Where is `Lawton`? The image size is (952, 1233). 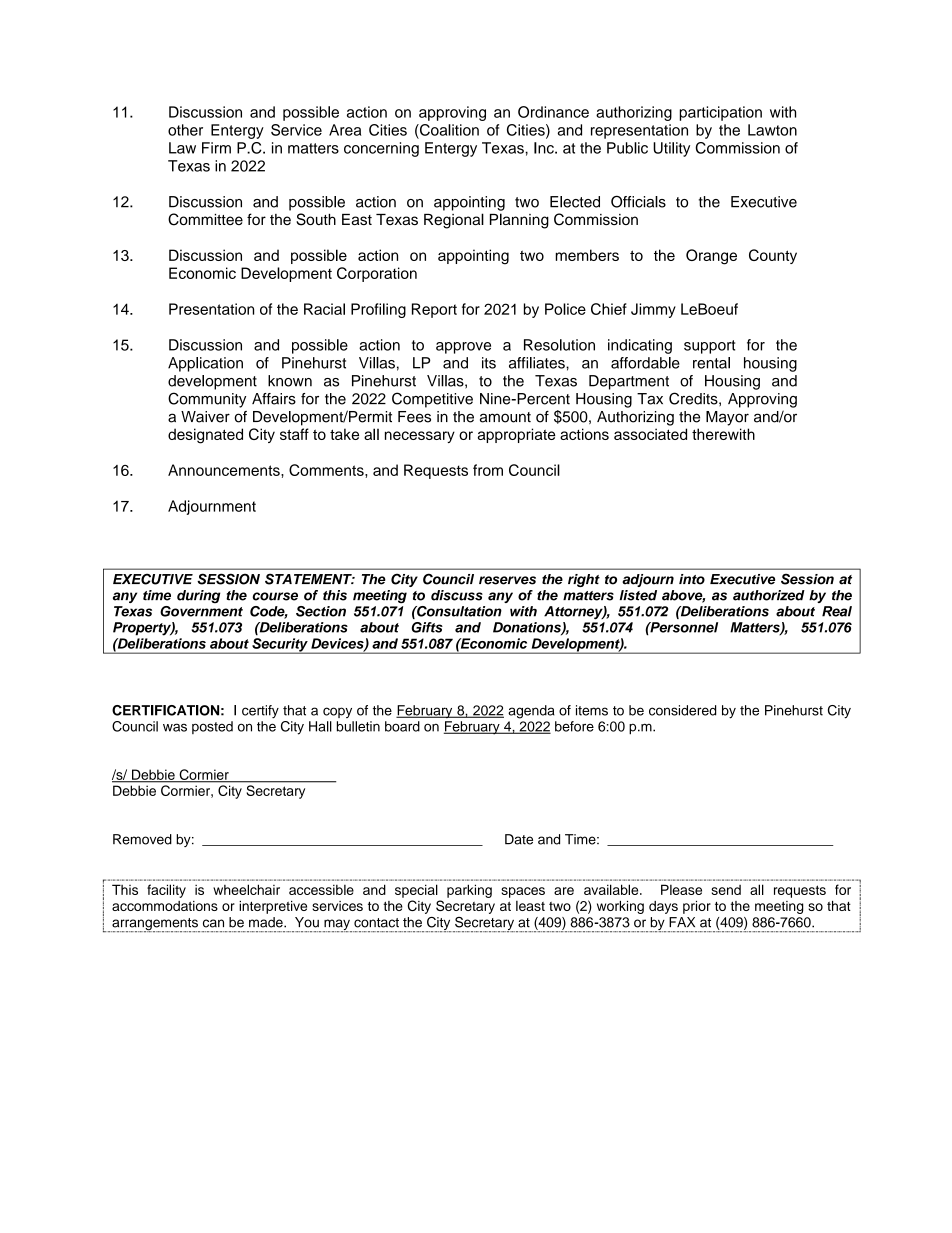 Lawton is located at coordinates (772, 130).
